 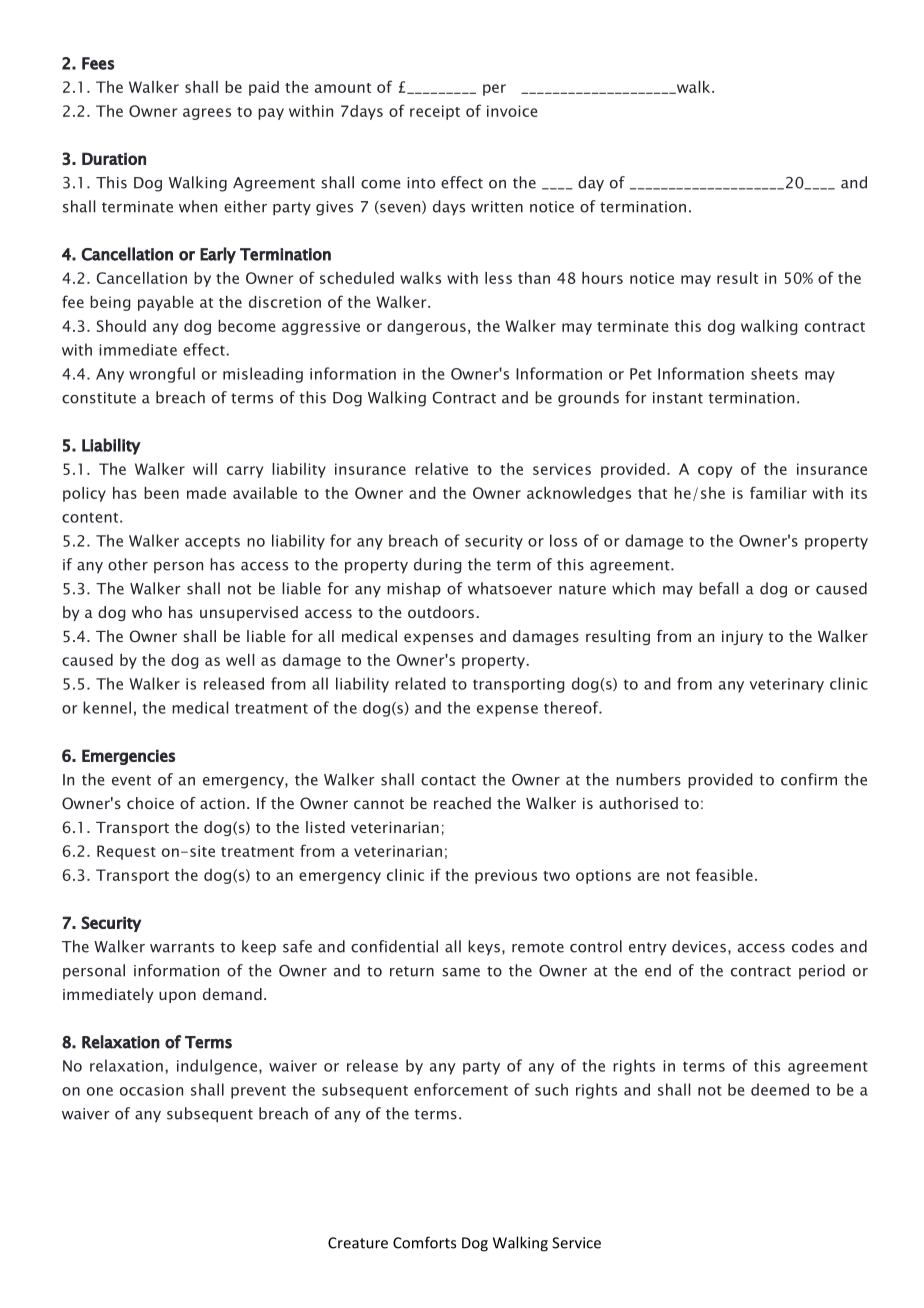 What do you see at coordinates (780, 1089) in the page?
I see `deemed` at bounding box center [780, 1089].
